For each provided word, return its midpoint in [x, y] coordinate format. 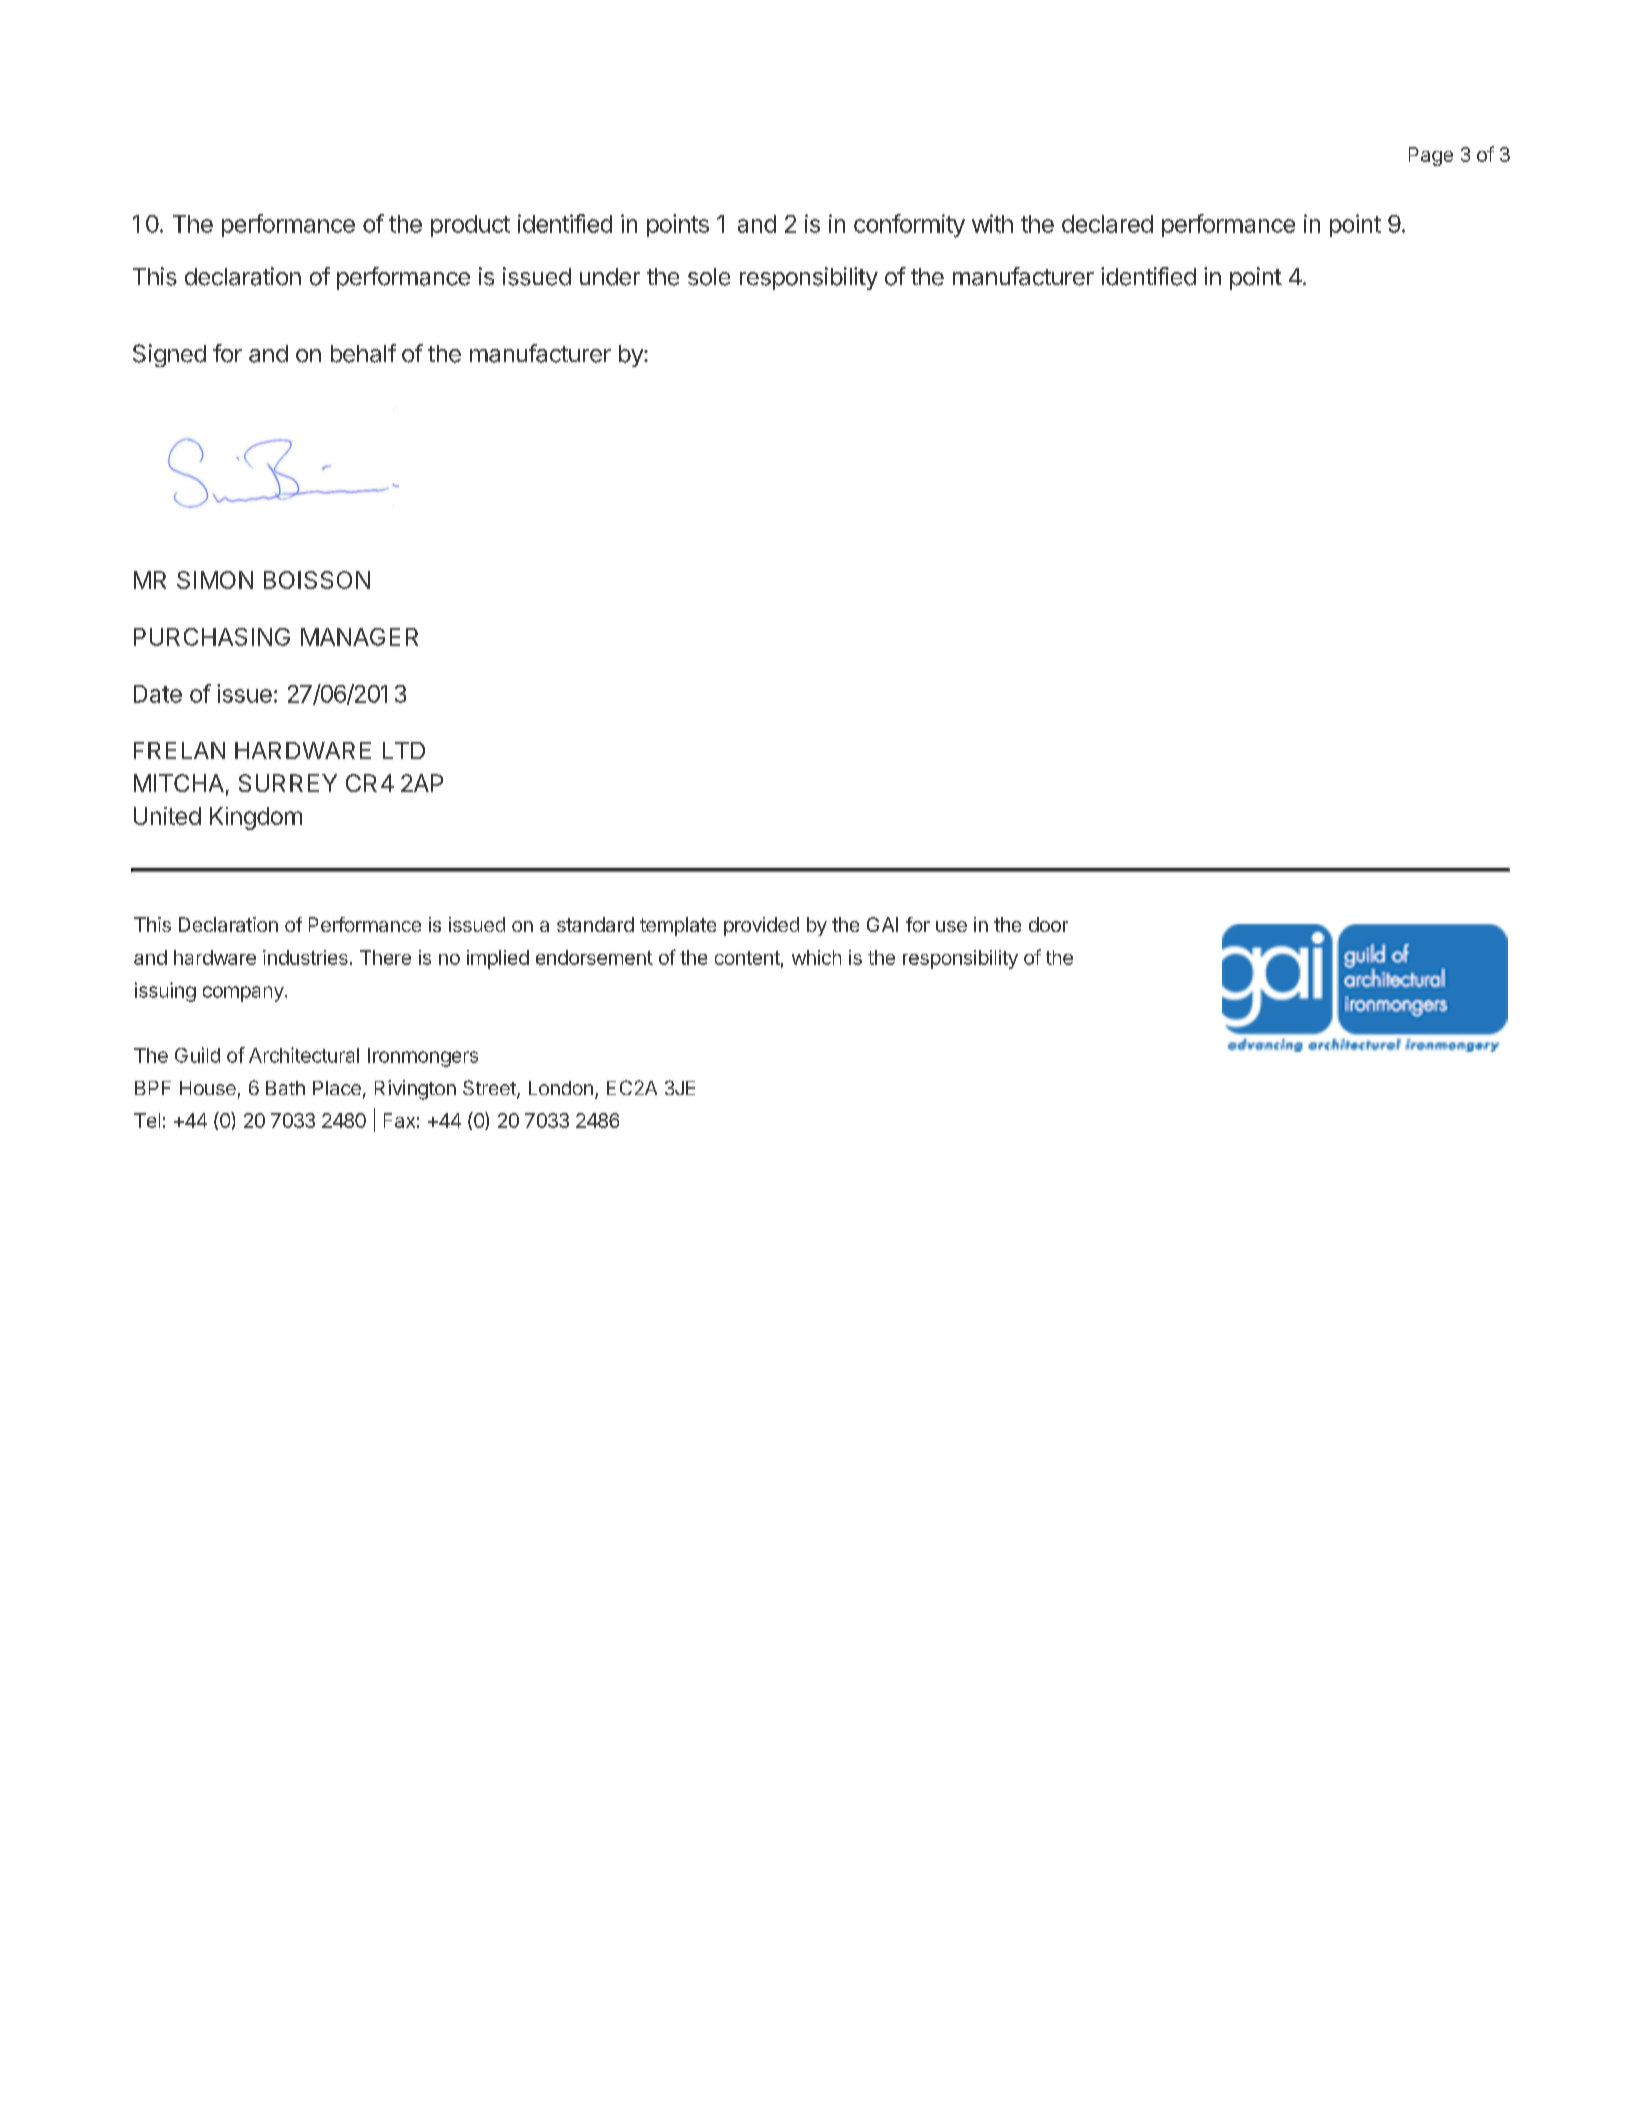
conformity [909, 226]
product [470, 226]
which [816, 957]
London [561, 1088]
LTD [404, 750]
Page [1431, 156]
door [1048, 924]
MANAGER [359, 637]
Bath [285, 1088]
